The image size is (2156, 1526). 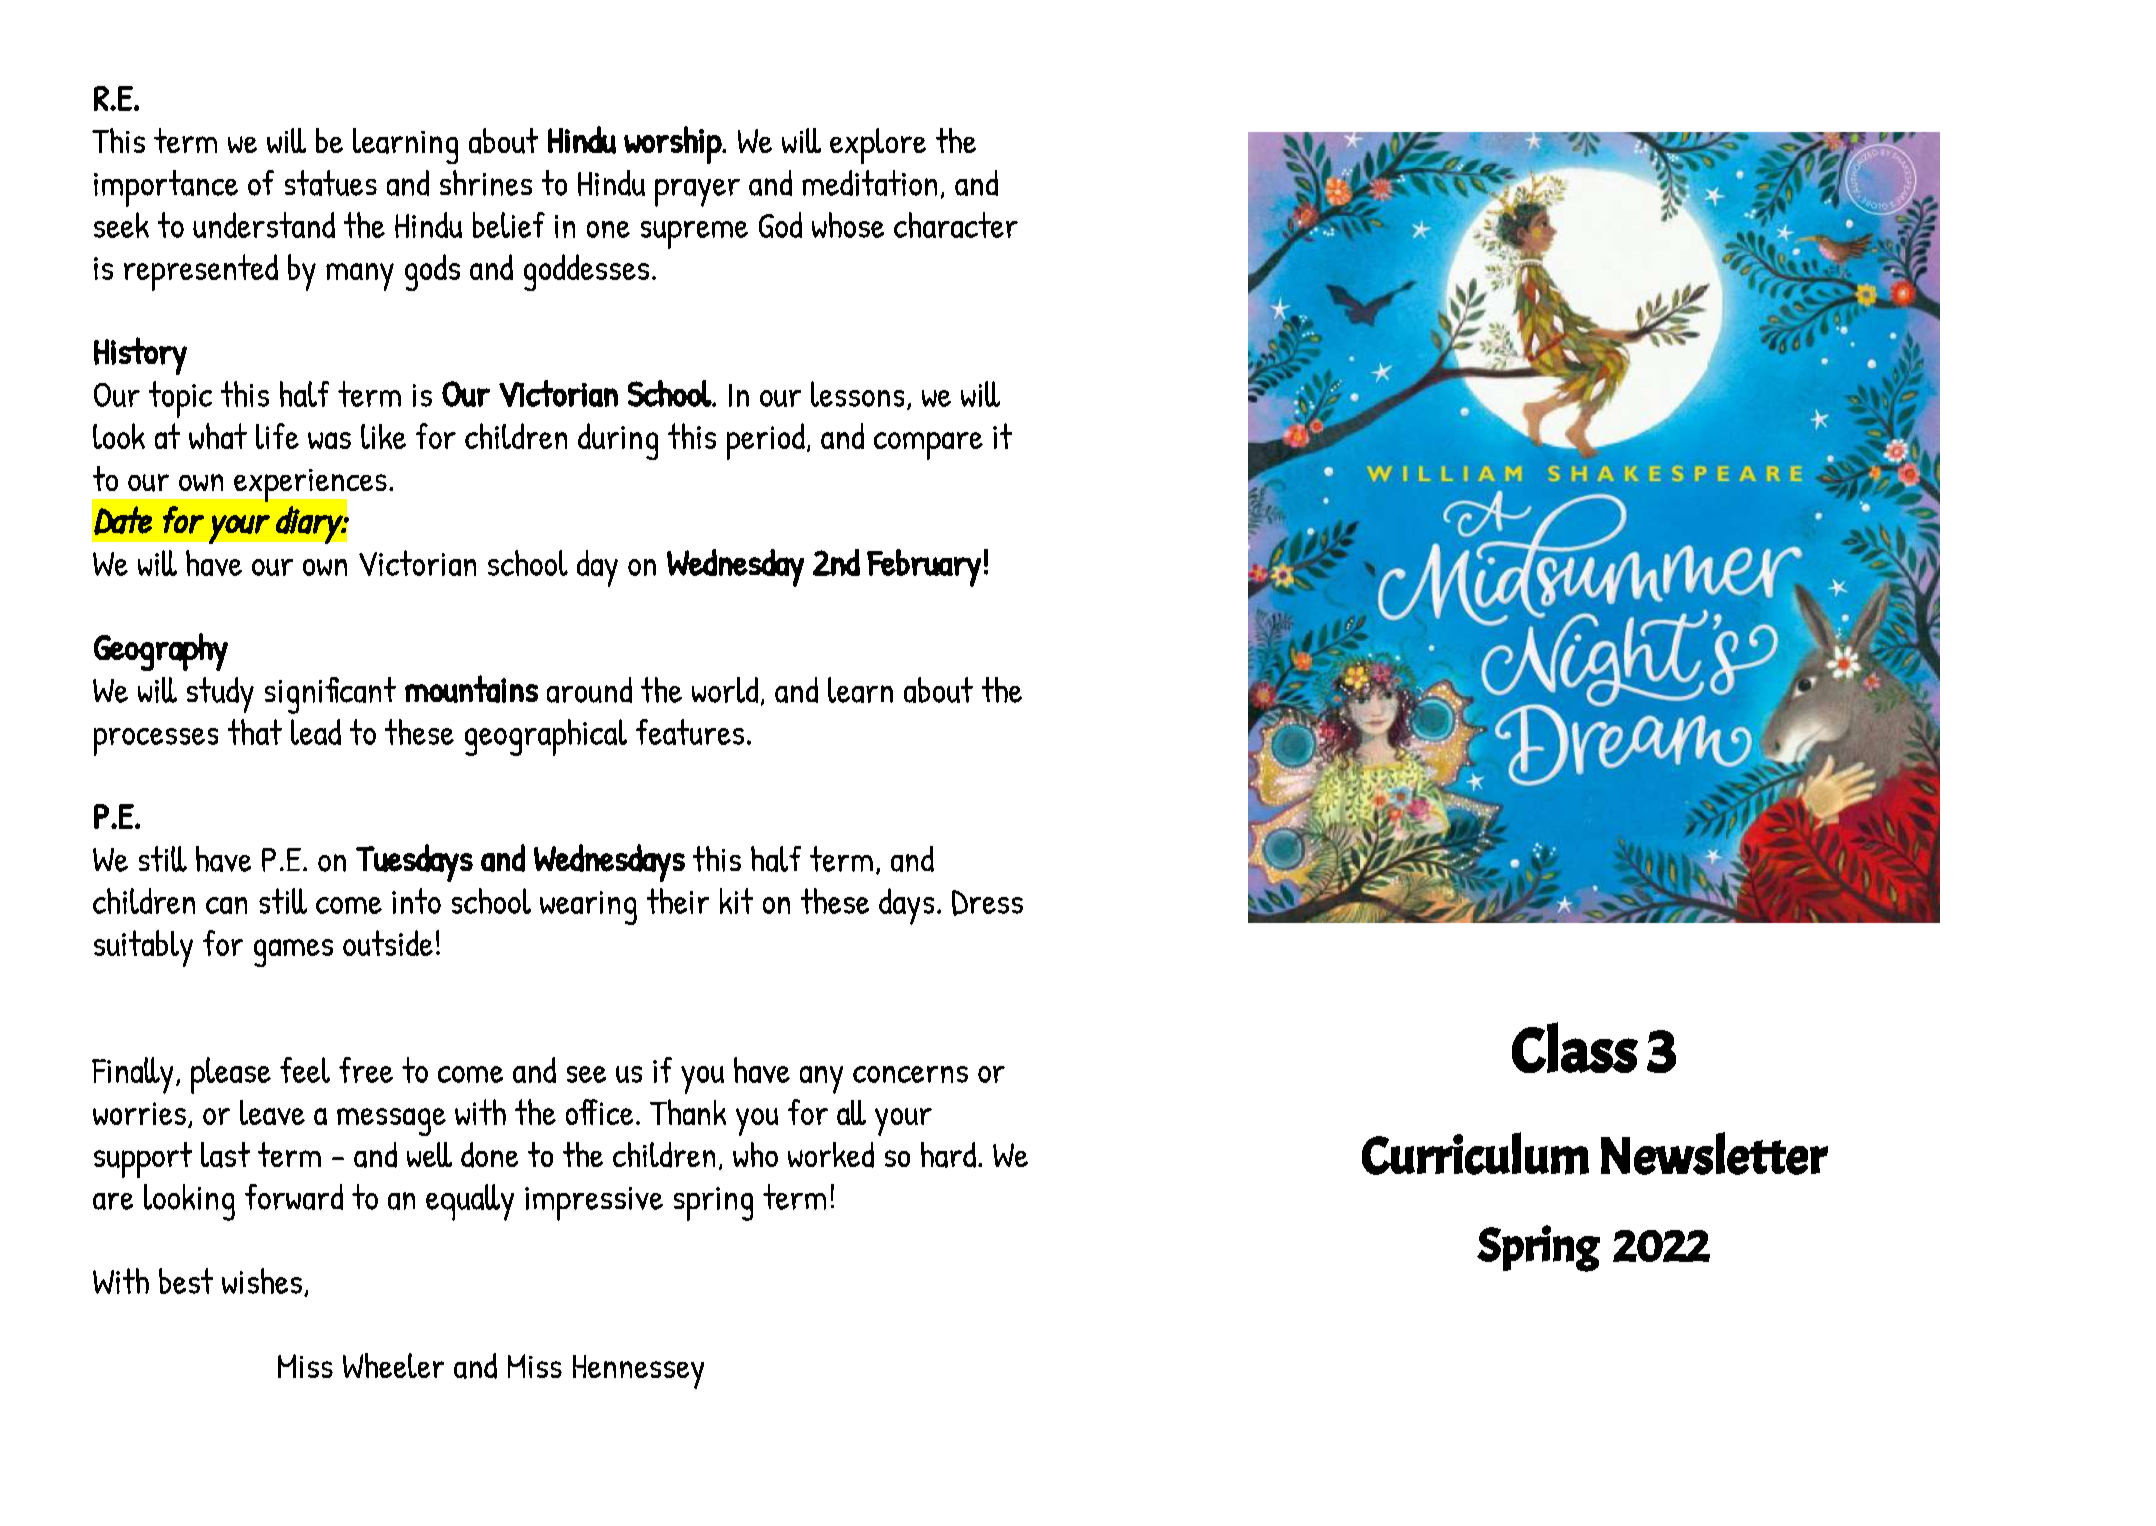 What do you see at coordinates (1475, 1153) in the screenshot?
I see `Curriculum` at bounding box center [1475, 1153].
